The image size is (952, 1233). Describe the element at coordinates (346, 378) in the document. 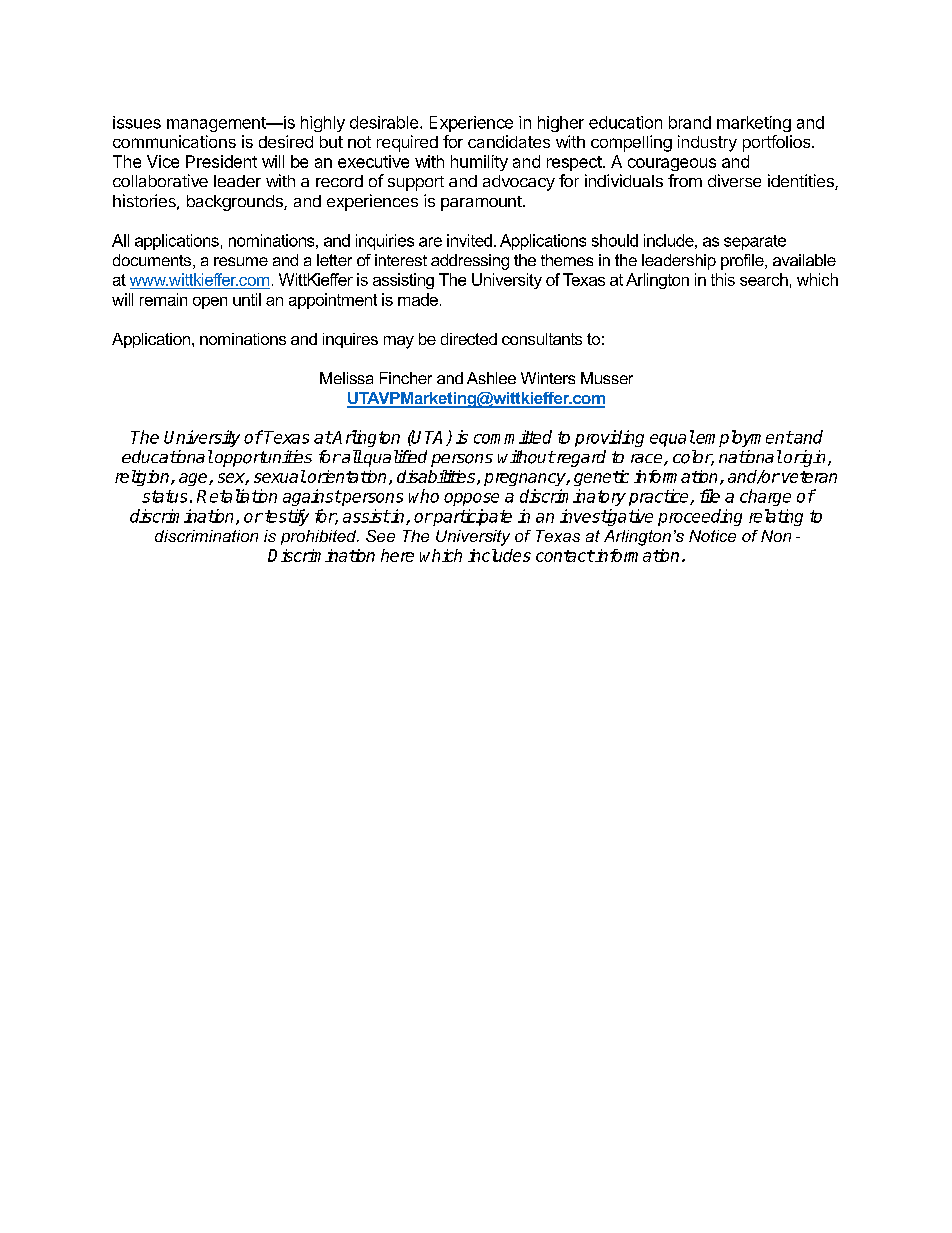

I see `Melissa` at that location.
